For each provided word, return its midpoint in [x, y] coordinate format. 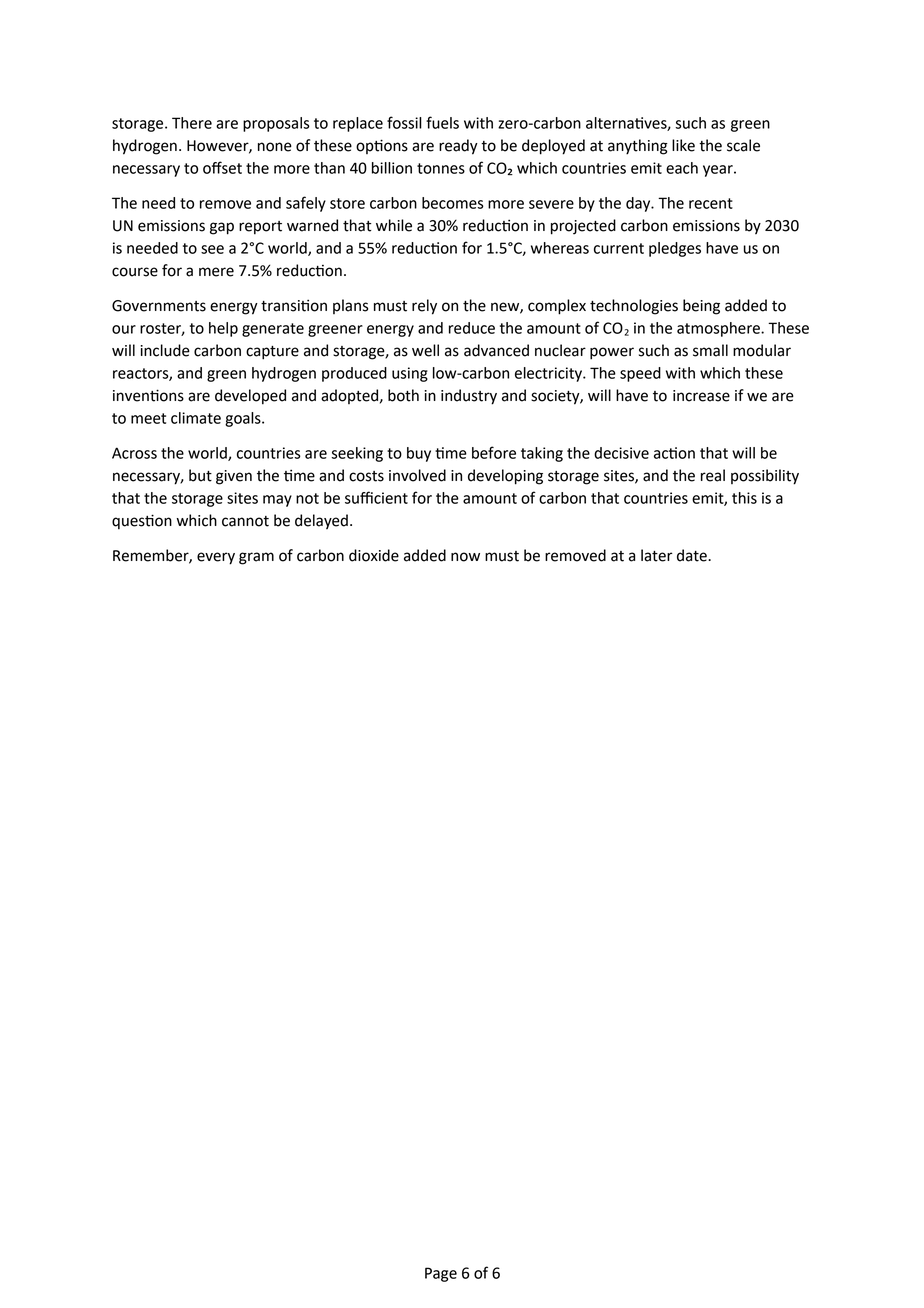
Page [441, 1274]
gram [256, 558]
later [657, 555]
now [465, 557]
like [683, 145]
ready [458, 147]
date [693, 555]
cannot [245, 521]
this [744, 498]
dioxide [374, 555]
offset [222, 167]
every [216, 558]
